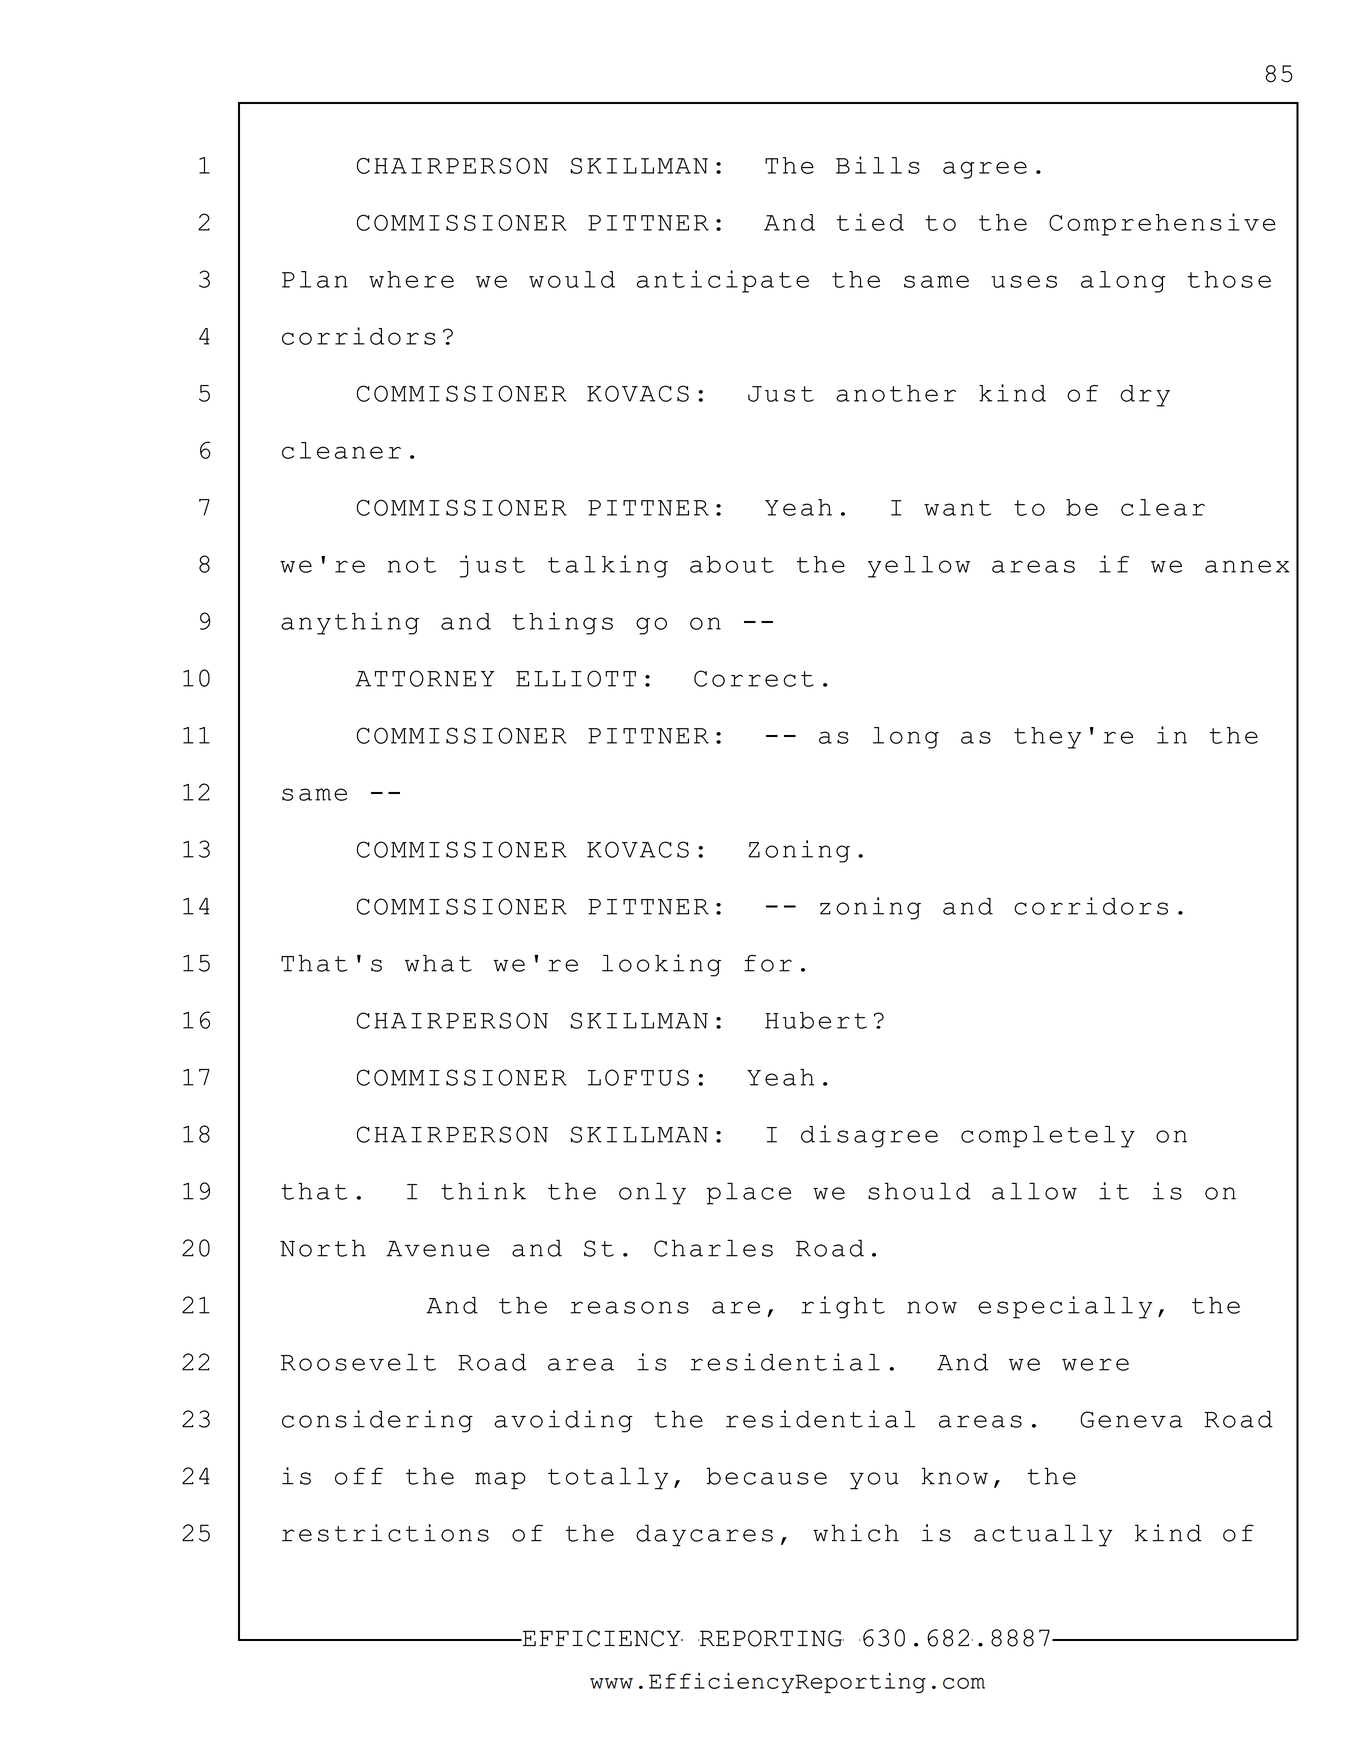  What do you see at coordinates (870, 222) in the image?
I see `tied` at bounding box center [870, 222].
